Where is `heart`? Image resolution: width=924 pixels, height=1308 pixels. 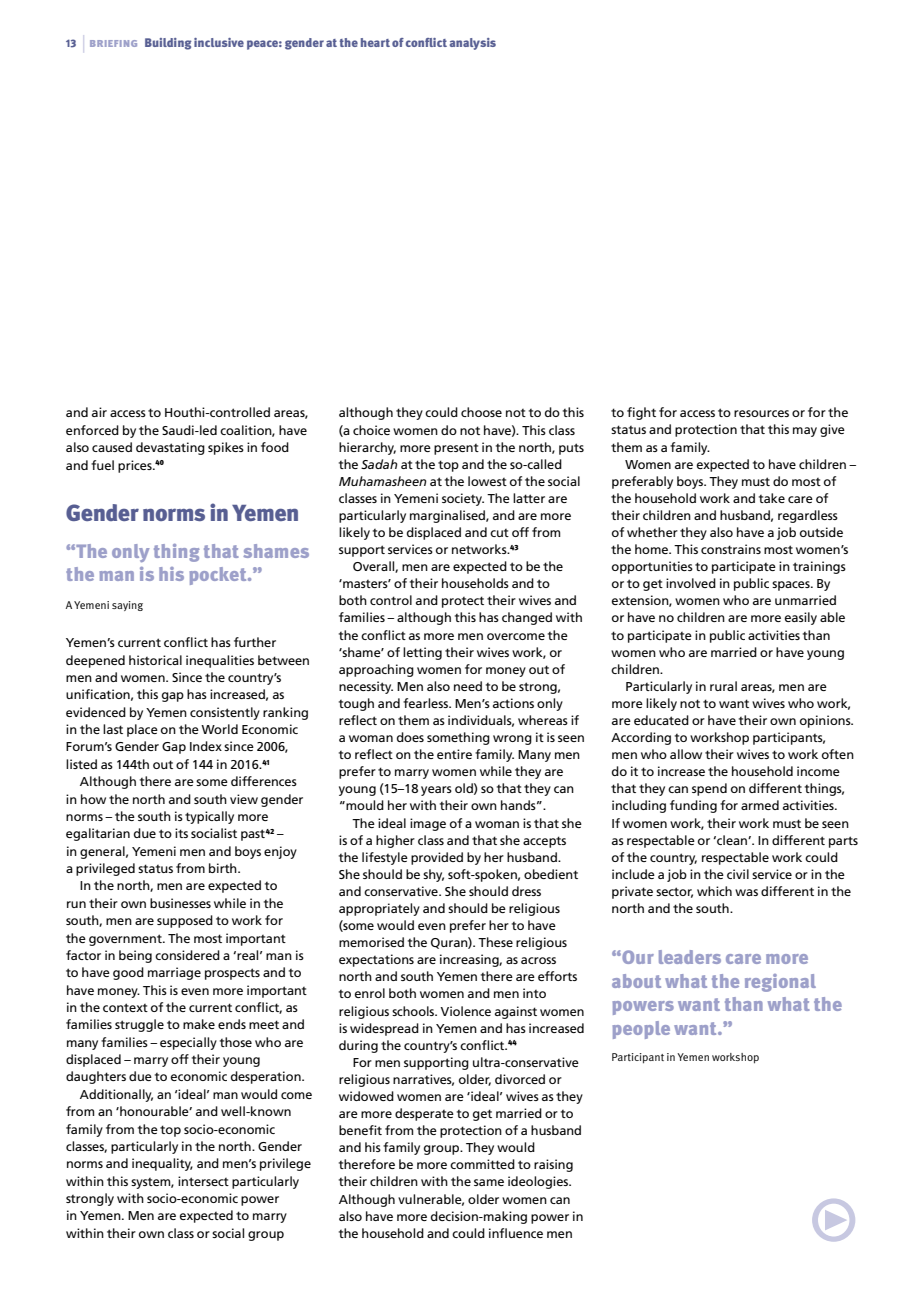 heart is located at coordinates (375, 42).
